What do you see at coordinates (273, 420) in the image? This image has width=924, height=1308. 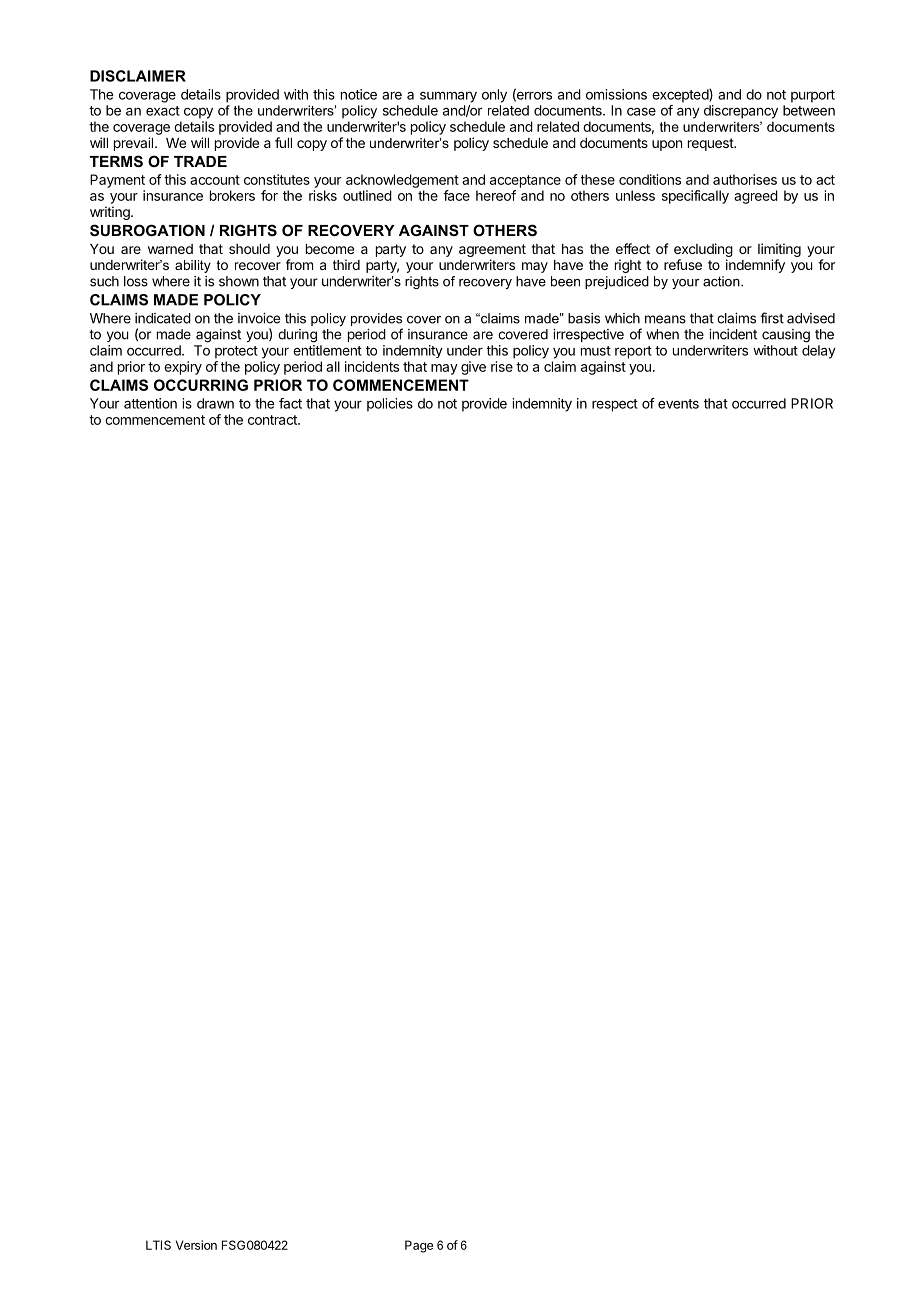 I see `contract` at bounding box center [273, 420].
